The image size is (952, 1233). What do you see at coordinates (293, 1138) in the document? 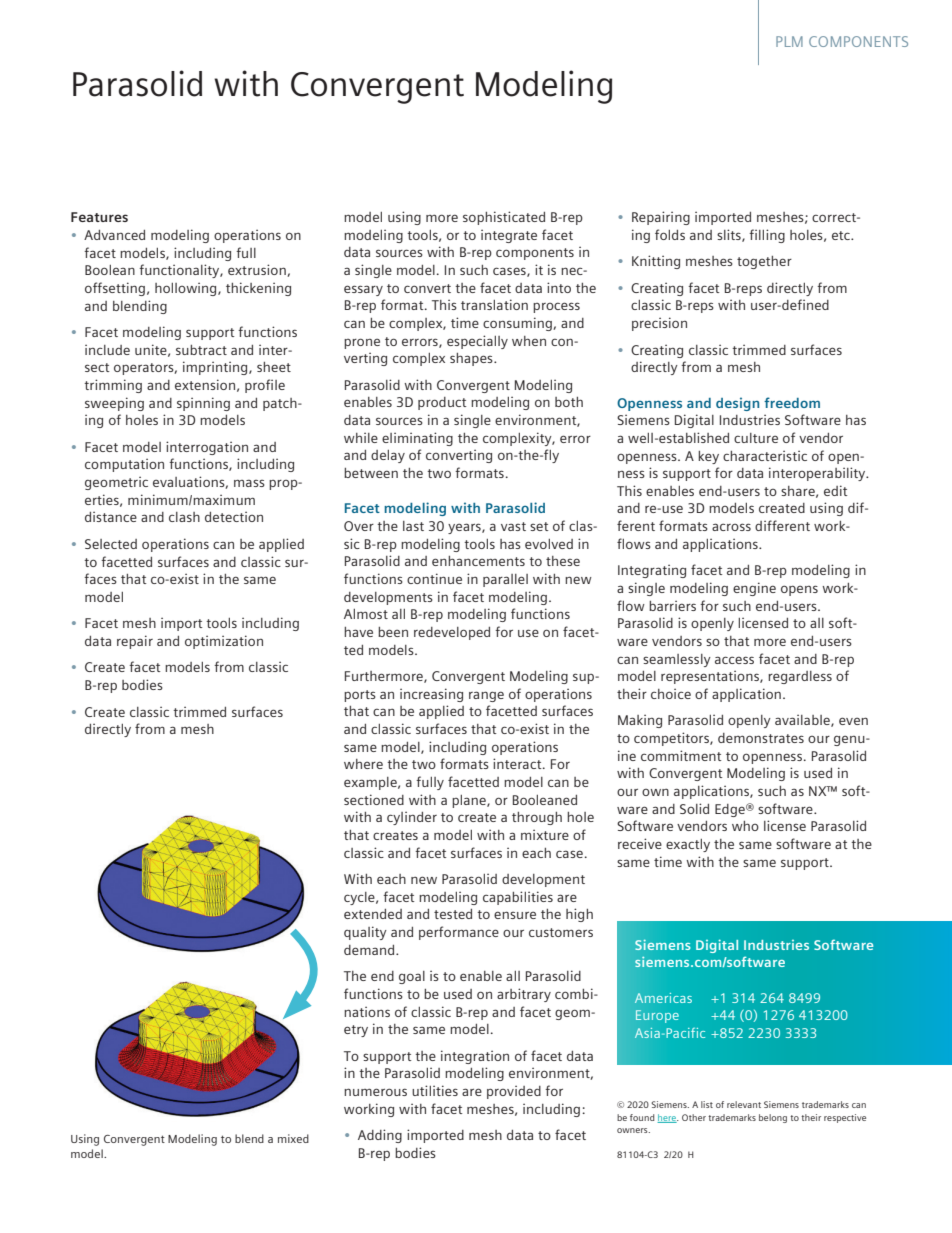
I see `mixed` at bounding box center [293, 1138].
